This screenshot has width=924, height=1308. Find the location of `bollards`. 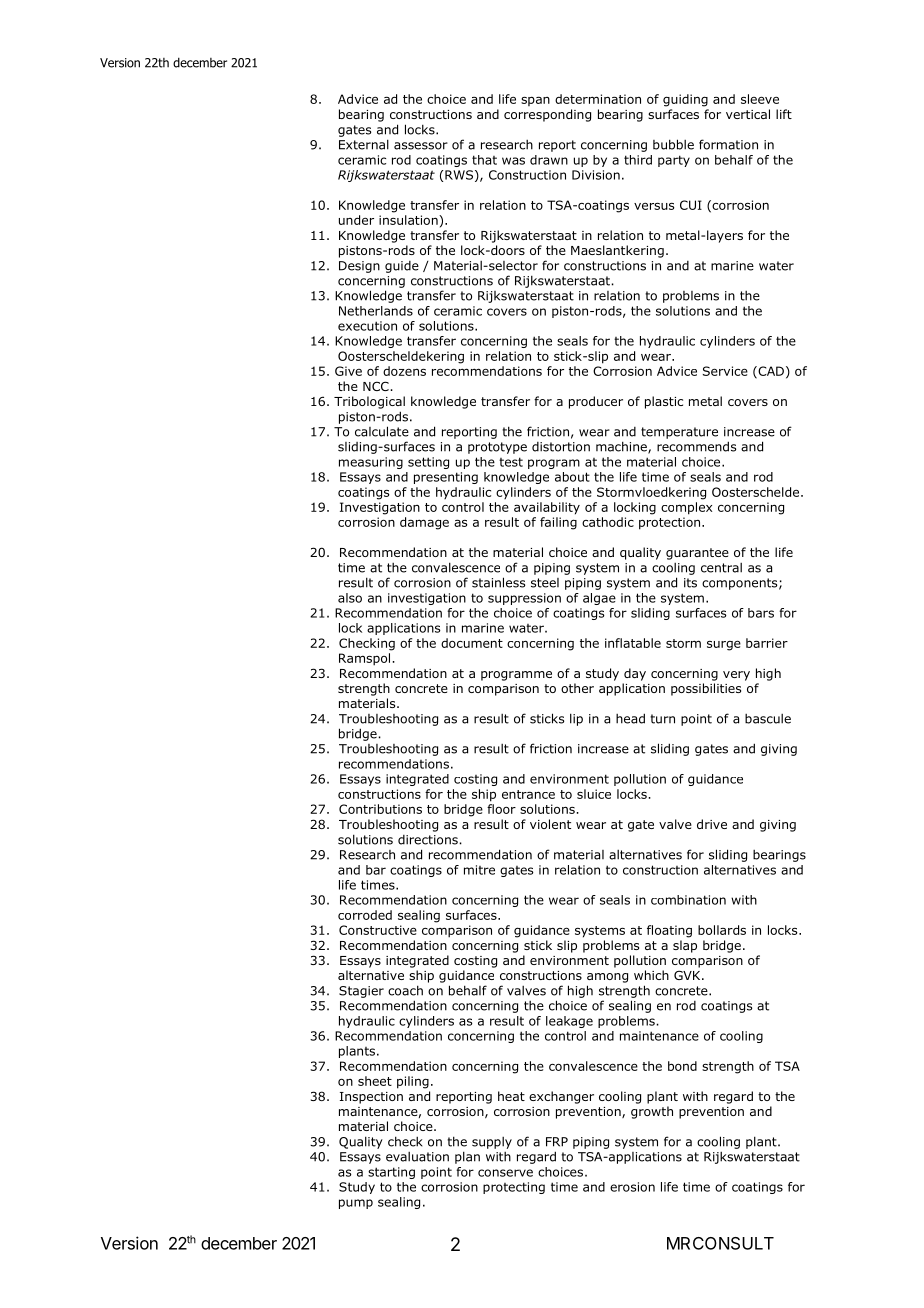

bollards is located at coordinates (722, 930).
